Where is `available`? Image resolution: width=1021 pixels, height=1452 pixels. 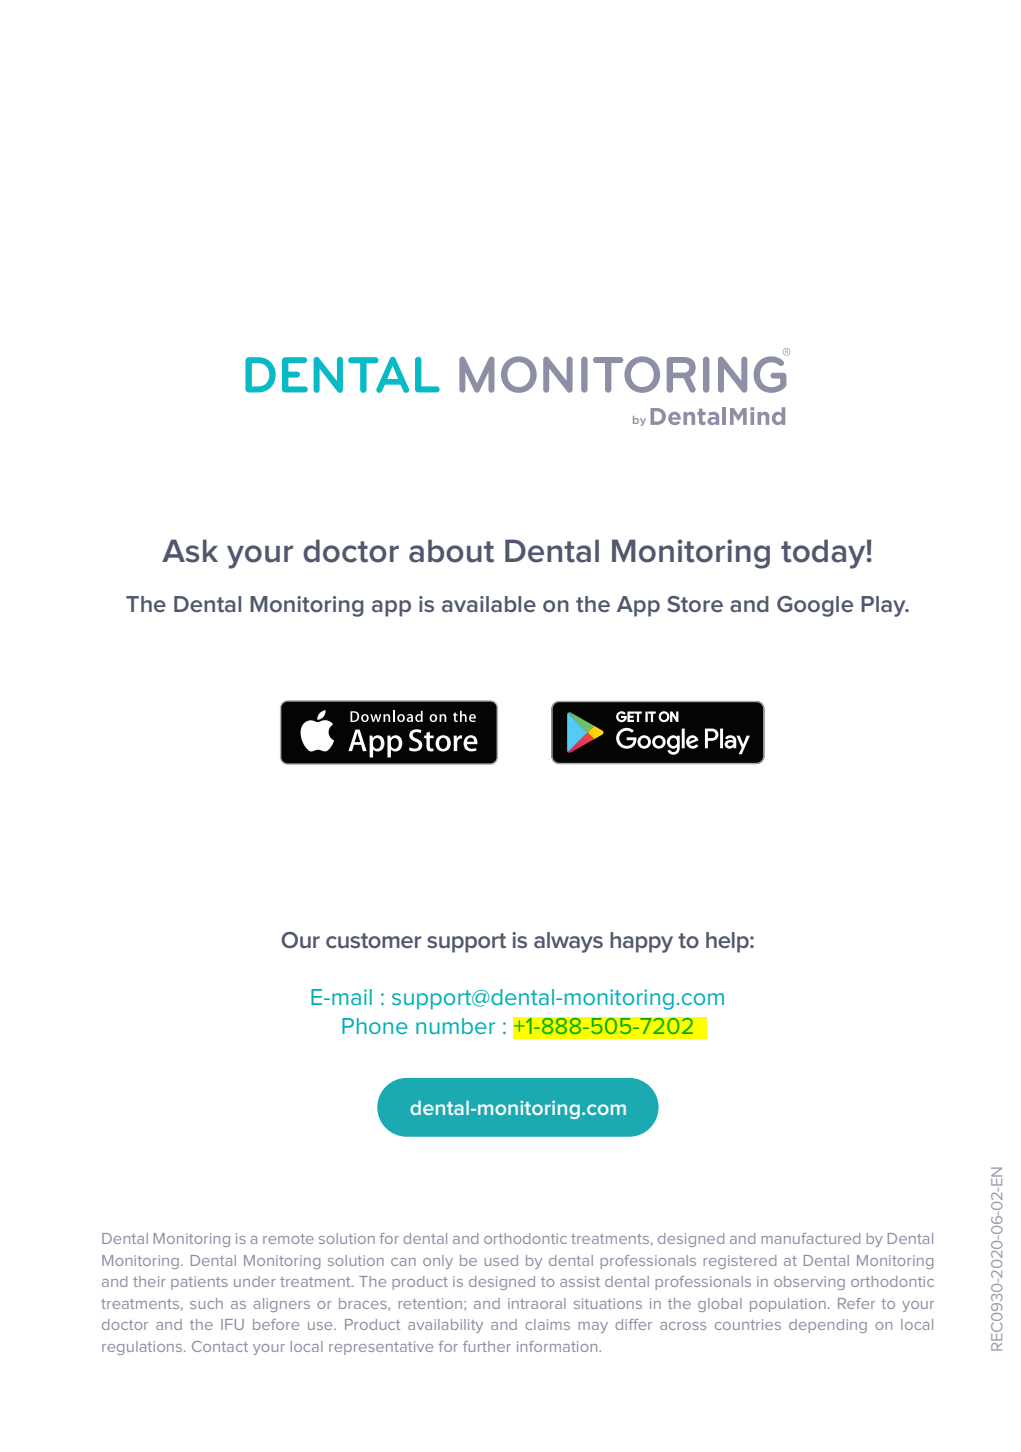
available is located at coordinates (489, 604).
